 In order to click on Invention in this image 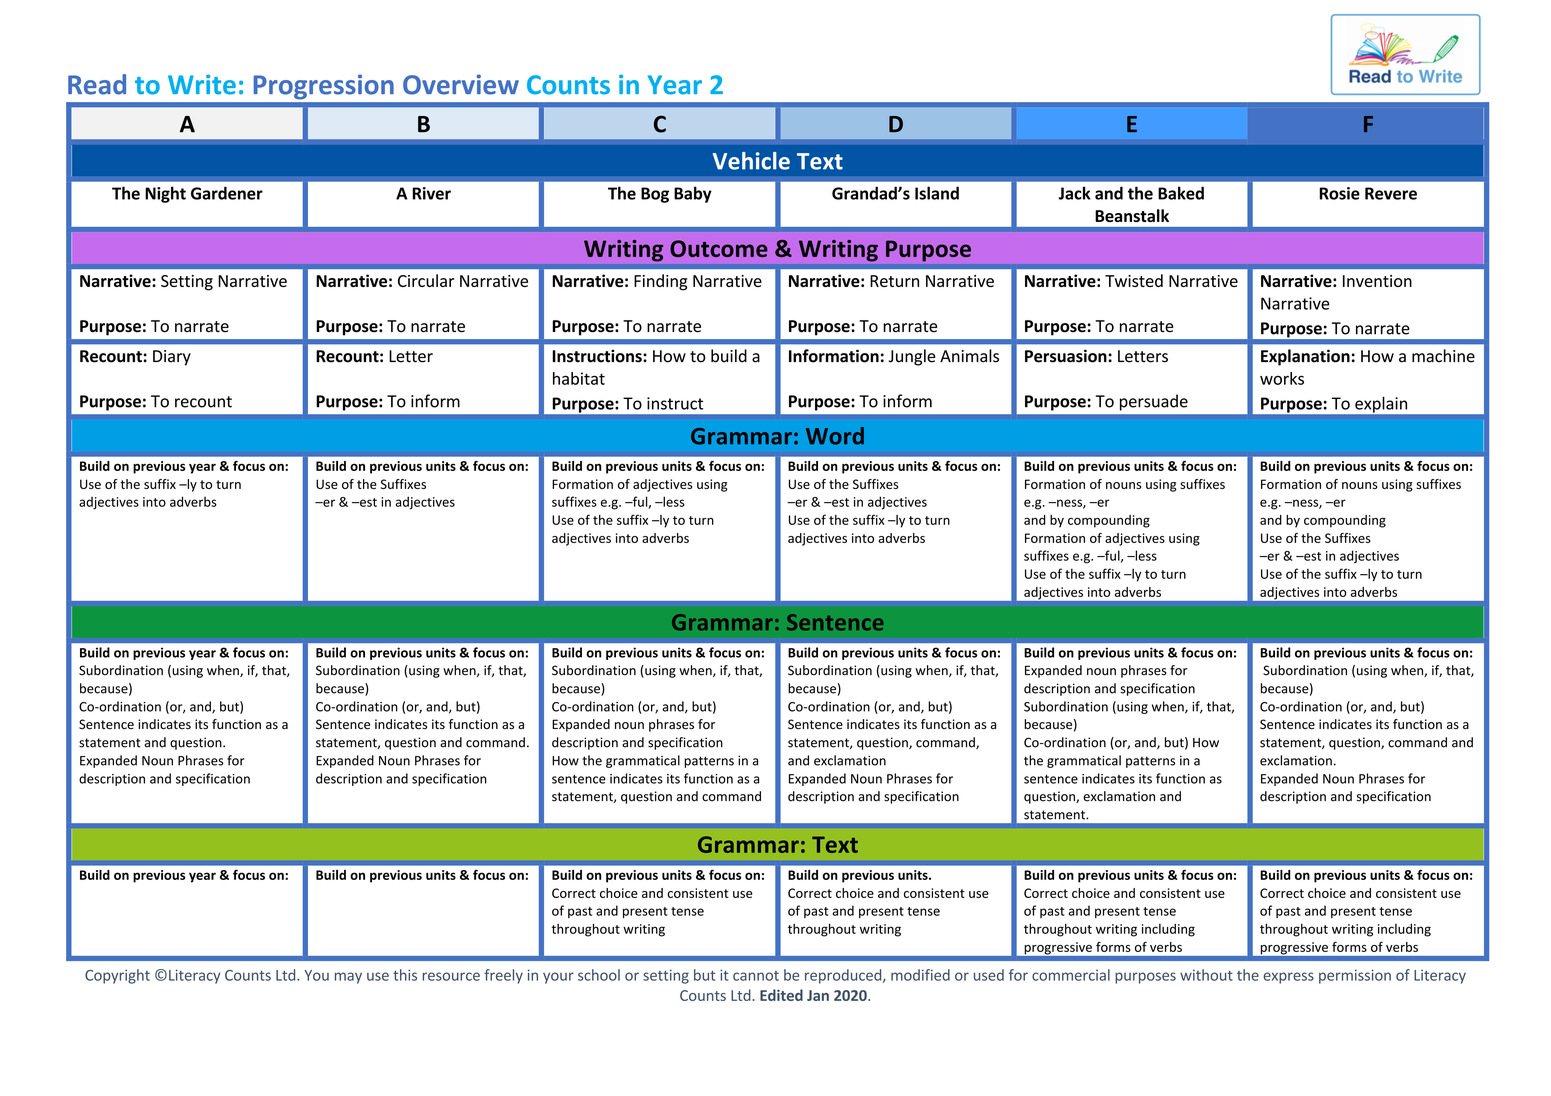, I will do `click(1377, 281)`.
